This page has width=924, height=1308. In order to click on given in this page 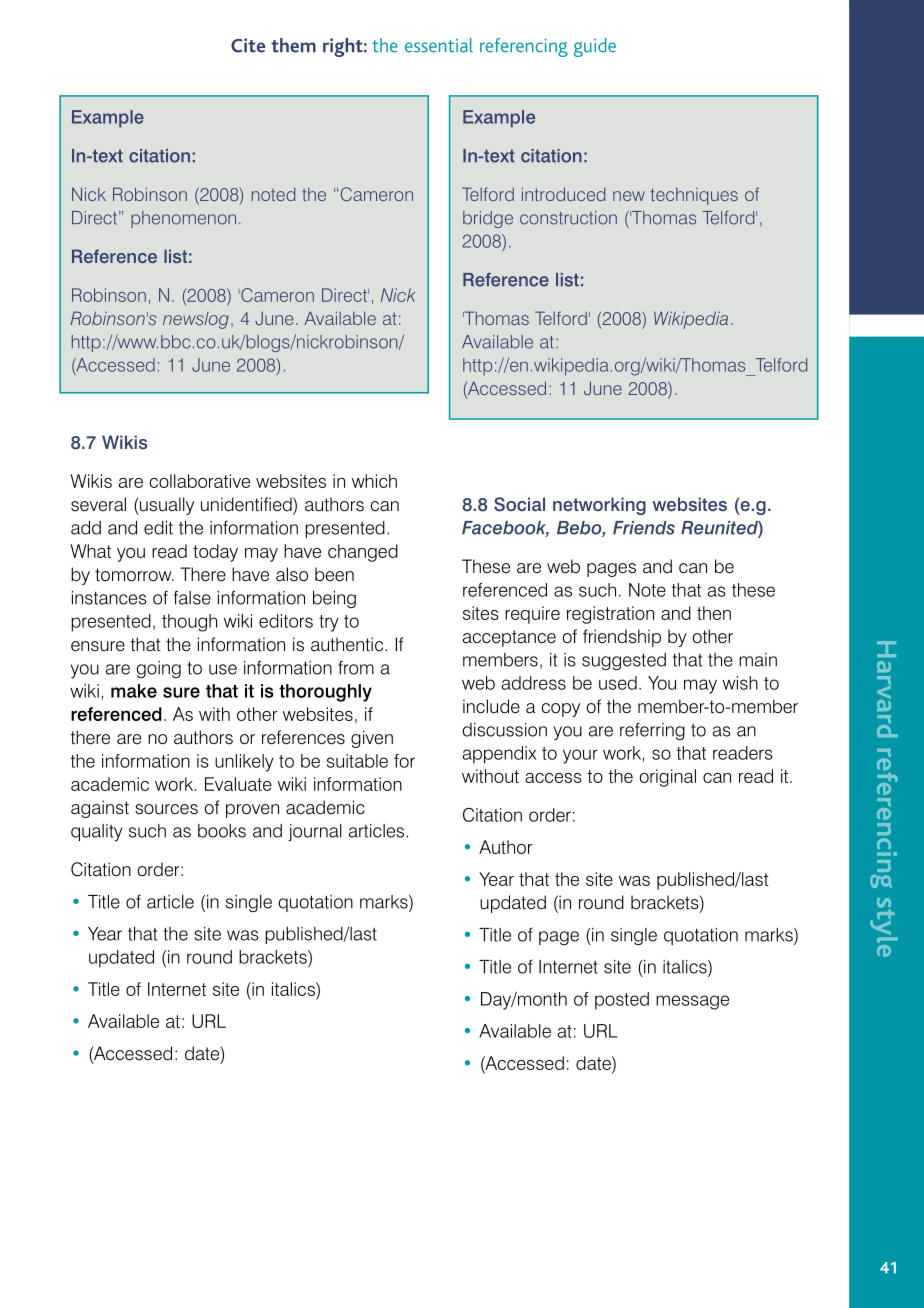, I will do `click(372, 739)`.
